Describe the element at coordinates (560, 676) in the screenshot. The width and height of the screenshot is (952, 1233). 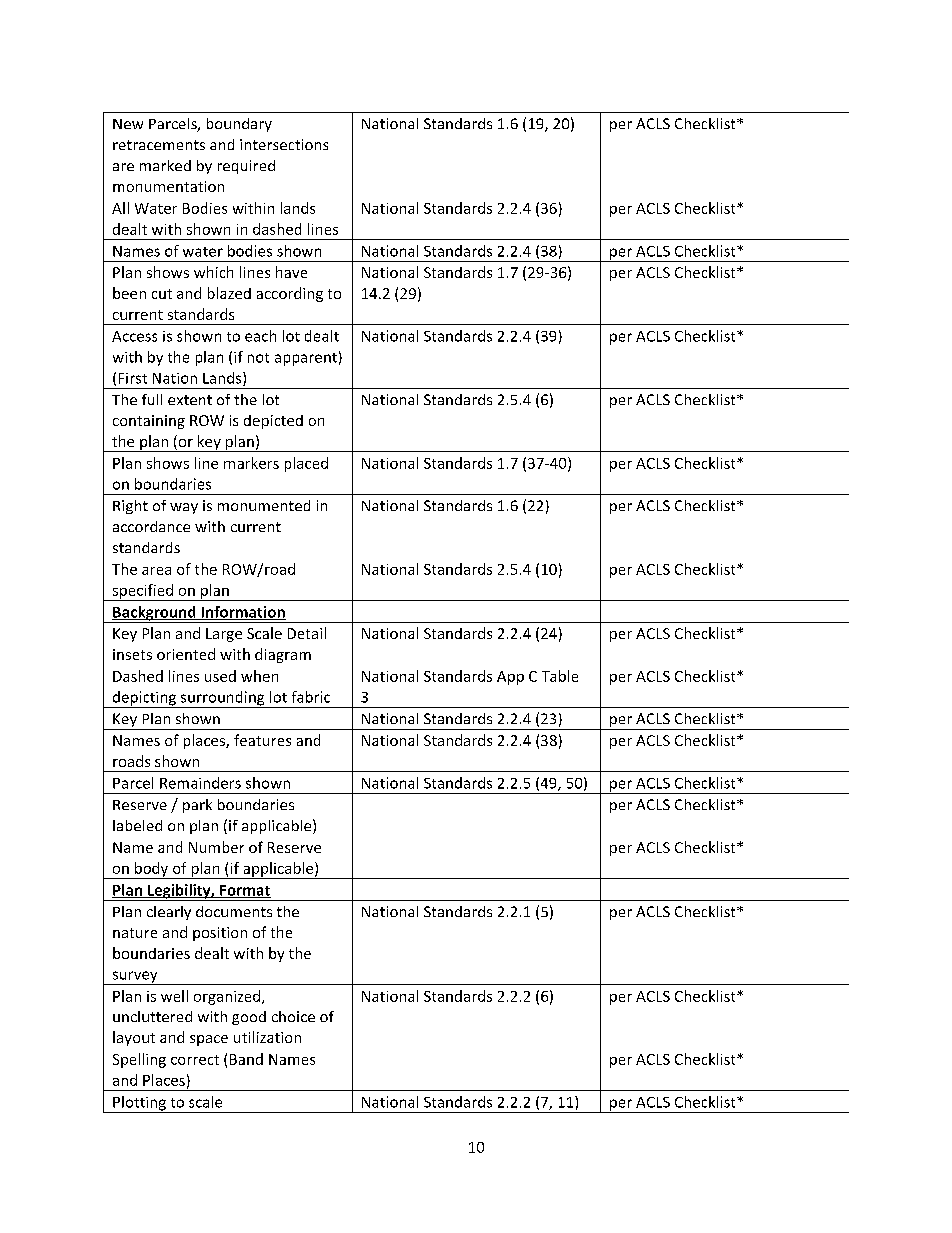
I see `Table` at that location.
